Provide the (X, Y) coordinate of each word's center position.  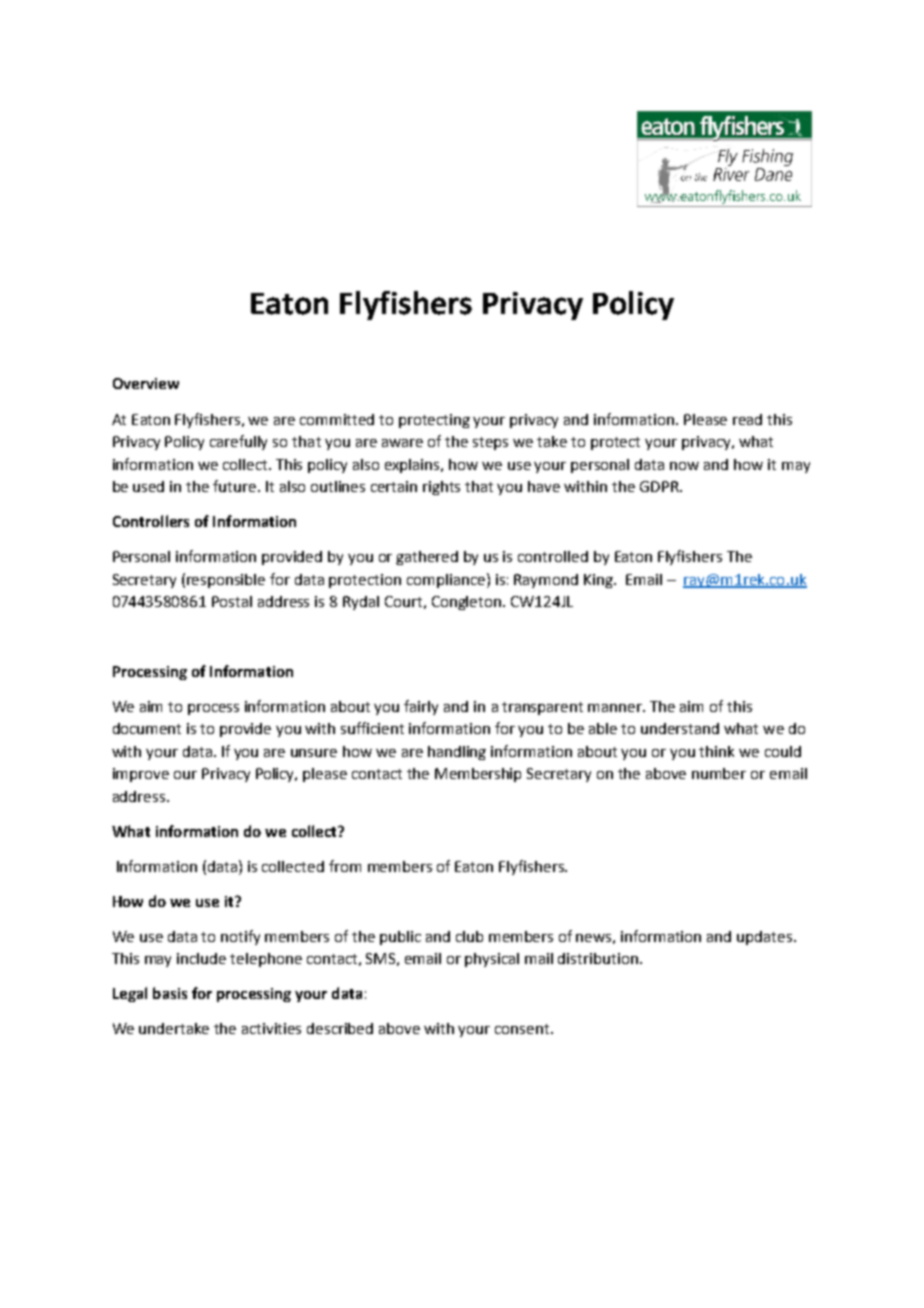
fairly (421, 707)
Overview (146, 383)
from (345, 866)
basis (170, 993)
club (469, 936)
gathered (427, 558)
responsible (226, 581)
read (747, 419)
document (147, 728)
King (599, 581)
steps (490, 443)
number (719, 773)
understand (680, 728)
